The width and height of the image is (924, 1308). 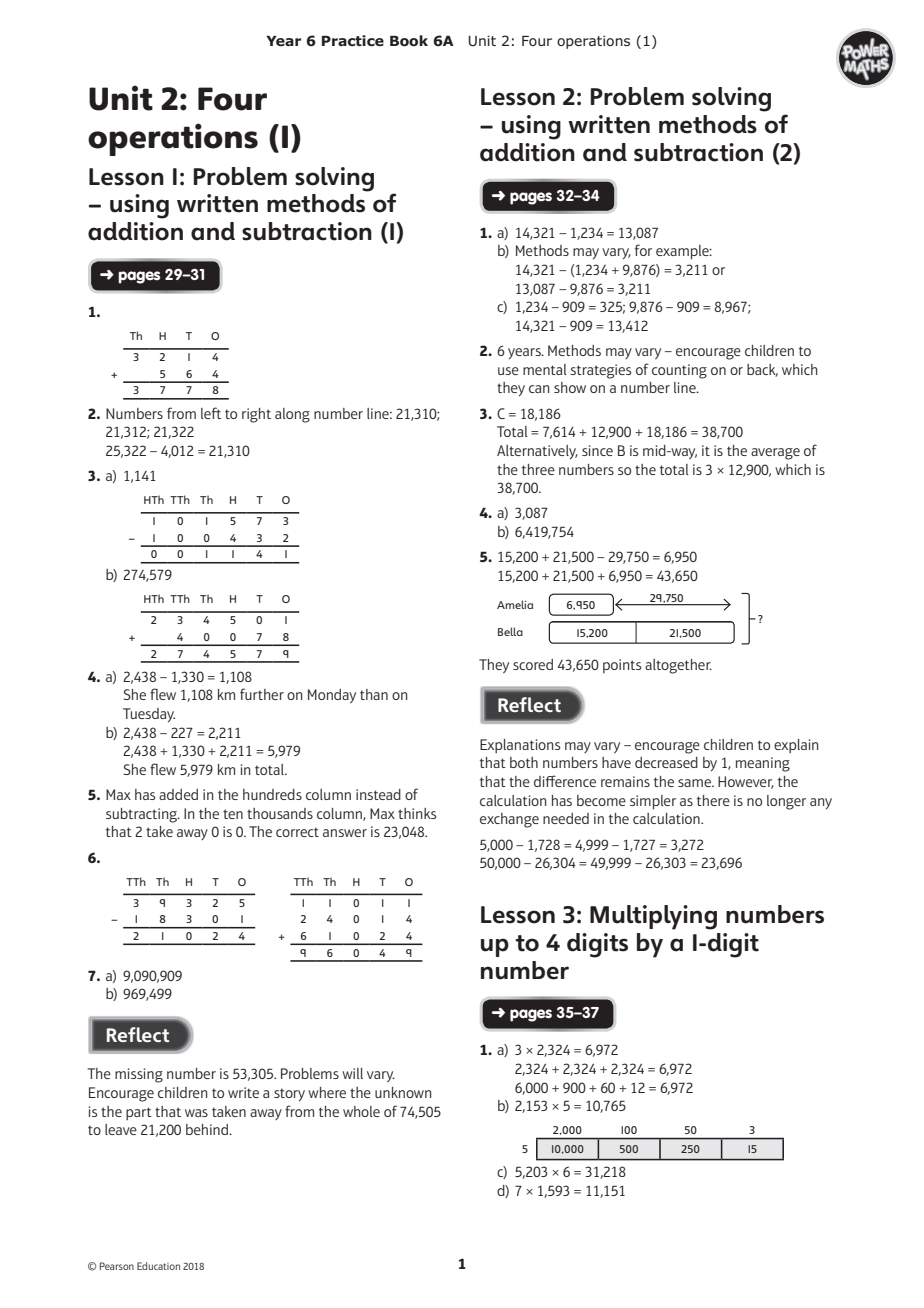 What do you see at coordinates (509, 820) in the image?
I see `exchange` at bounding box center [509, 820].
